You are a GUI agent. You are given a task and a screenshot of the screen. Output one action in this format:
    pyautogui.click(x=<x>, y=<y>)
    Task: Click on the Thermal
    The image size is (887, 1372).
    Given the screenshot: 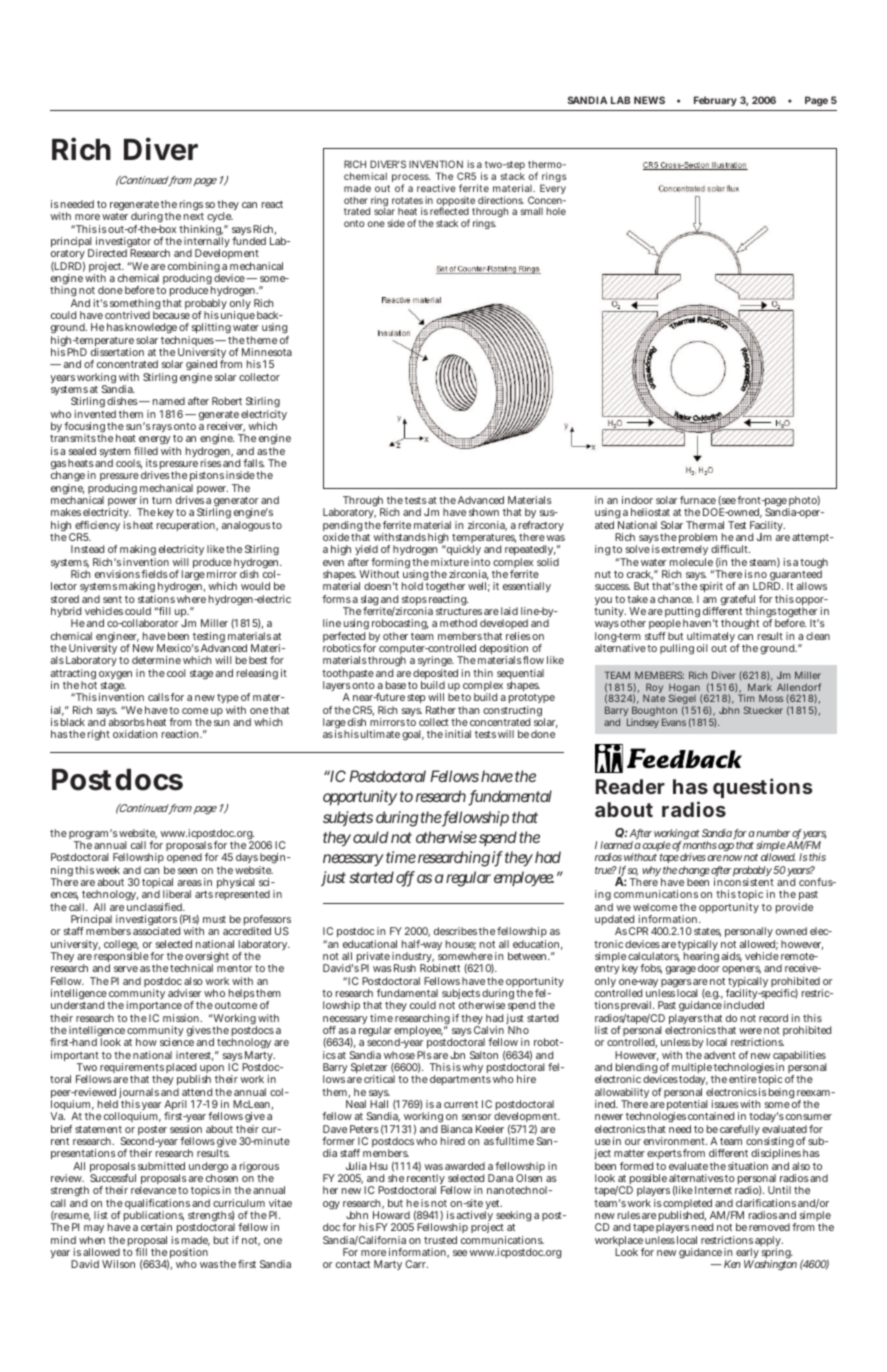 What is the action you would take?
    pyautogui.click(x=705, y=525)
